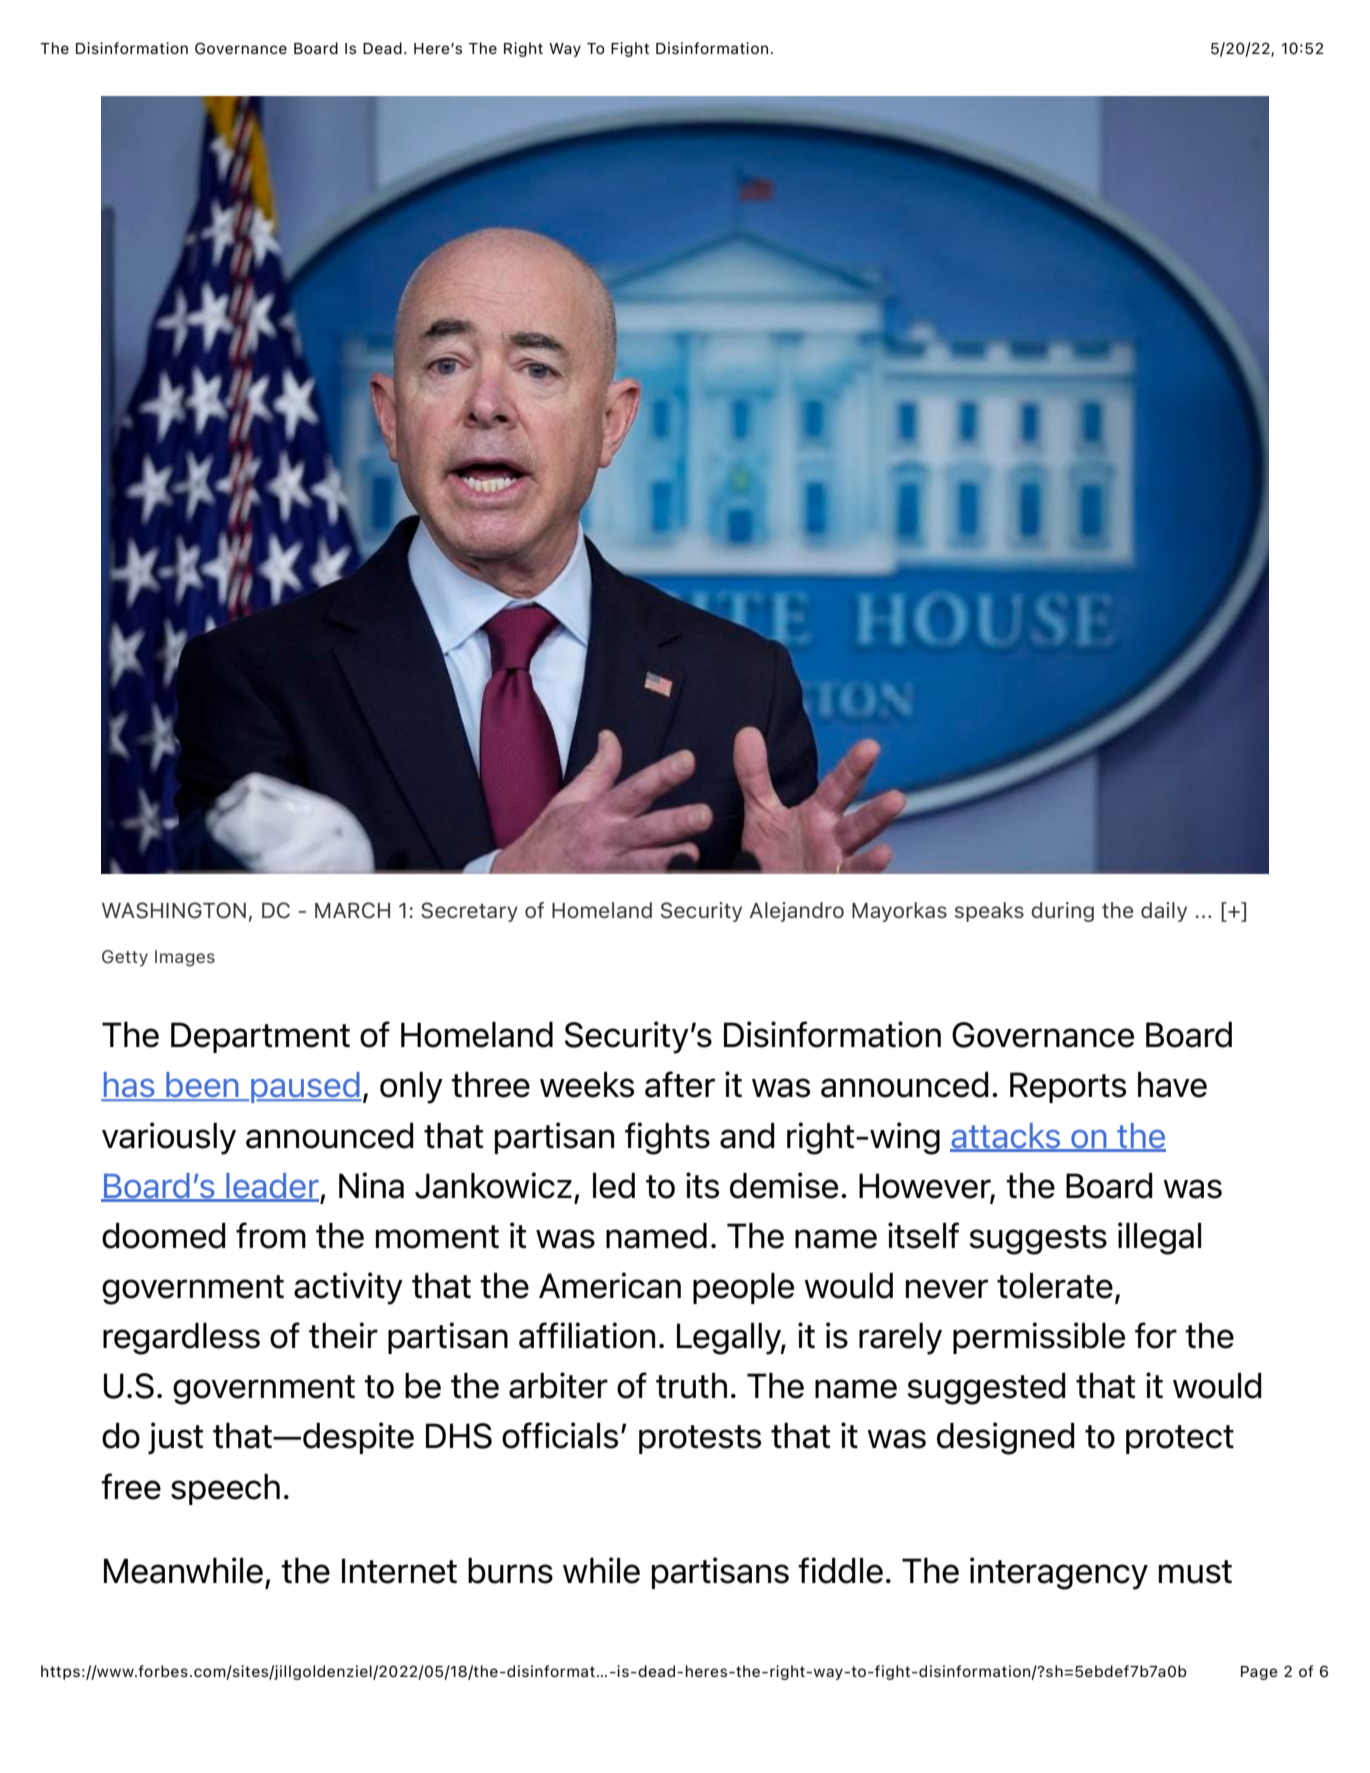 This document has width=1370, height=1773. Describe the element at coordinates (797, 912) in the document. I see `Alejandro` at that location.
